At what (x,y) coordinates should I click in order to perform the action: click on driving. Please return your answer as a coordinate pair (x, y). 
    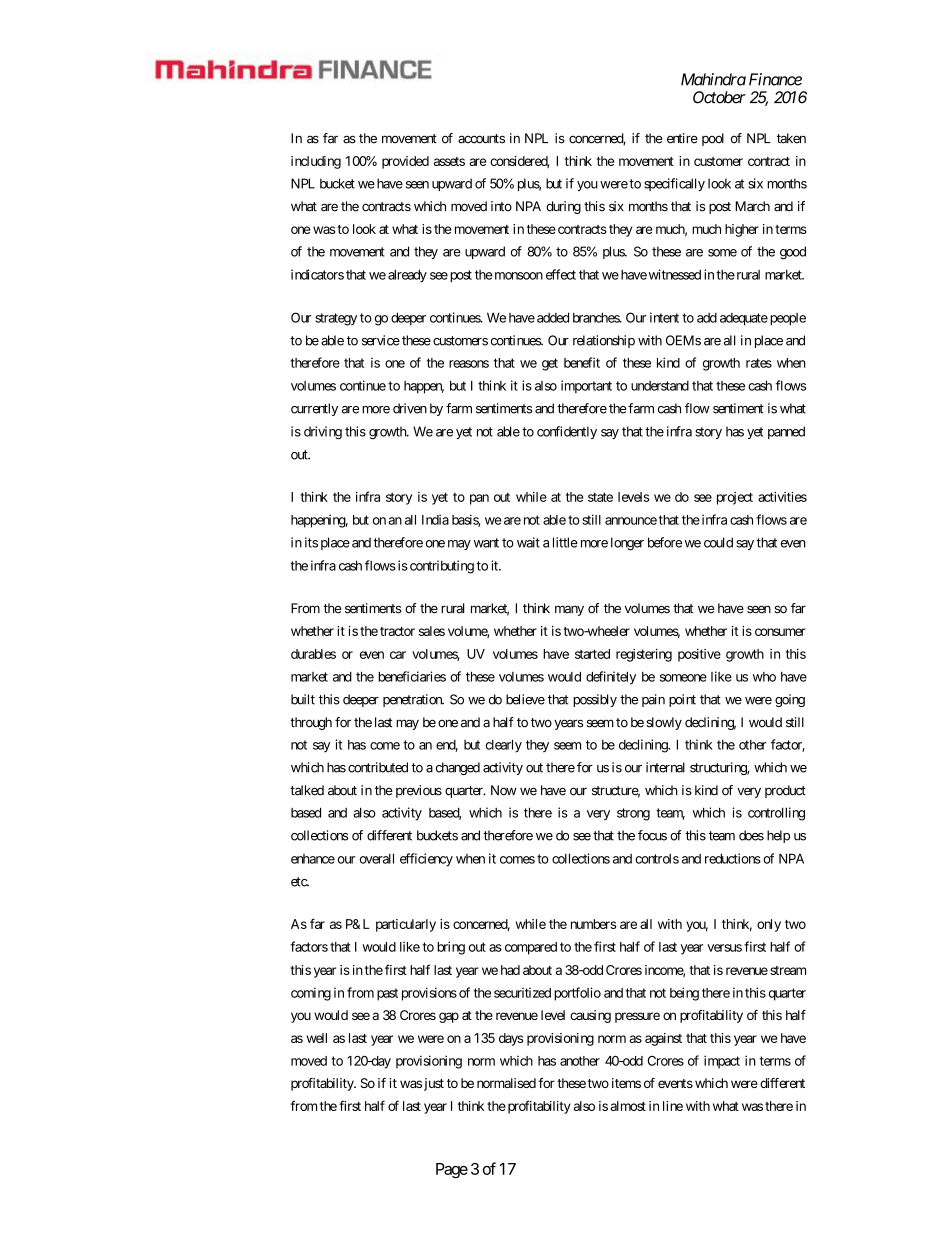
    Looking at the image, I should click on (323, 433).
